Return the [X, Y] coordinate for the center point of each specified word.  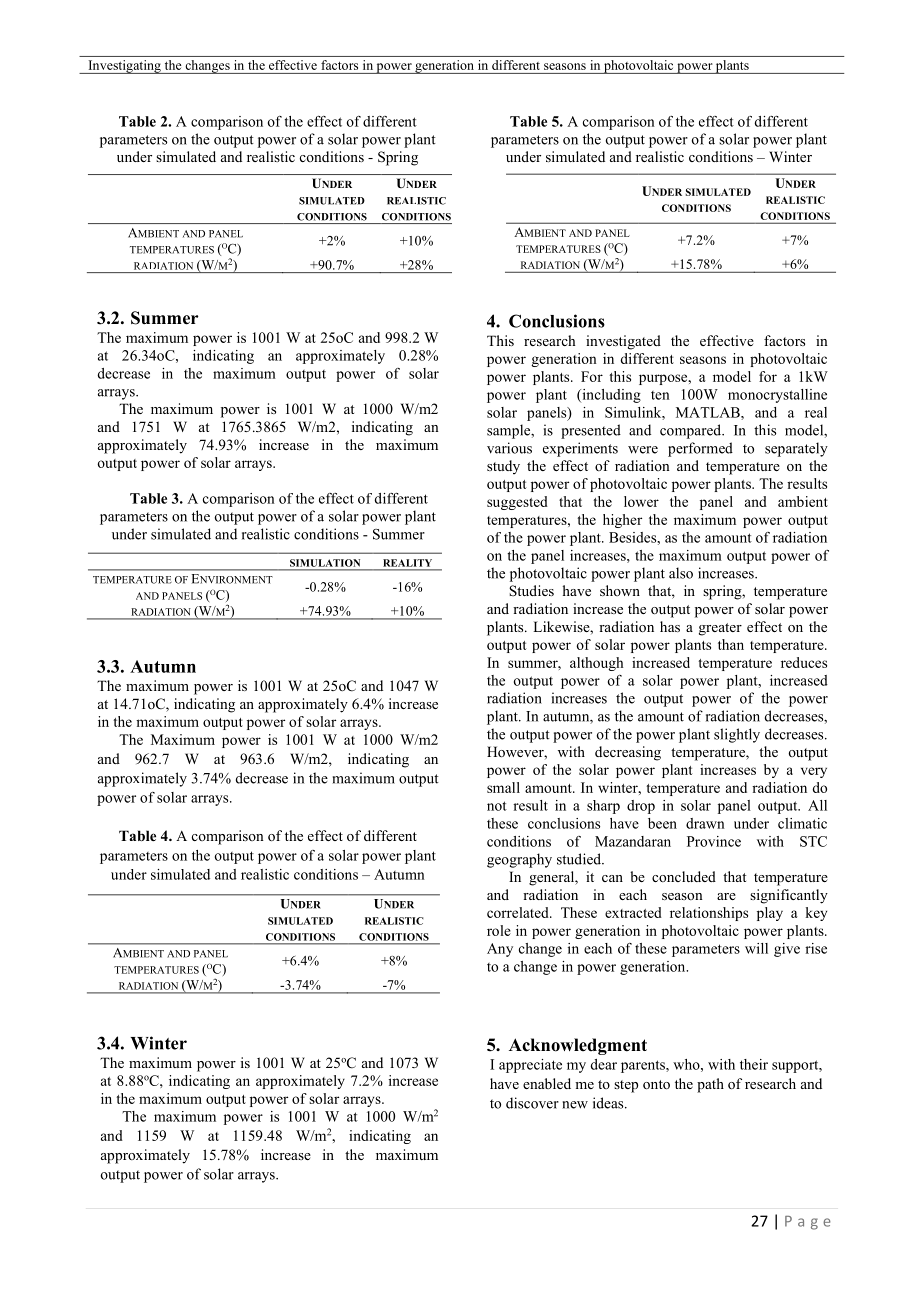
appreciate [530, 1066]
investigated [623, 342]
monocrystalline [777, 396]
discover [532, 1103]
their [754, 1064]
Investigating [124, 67]
